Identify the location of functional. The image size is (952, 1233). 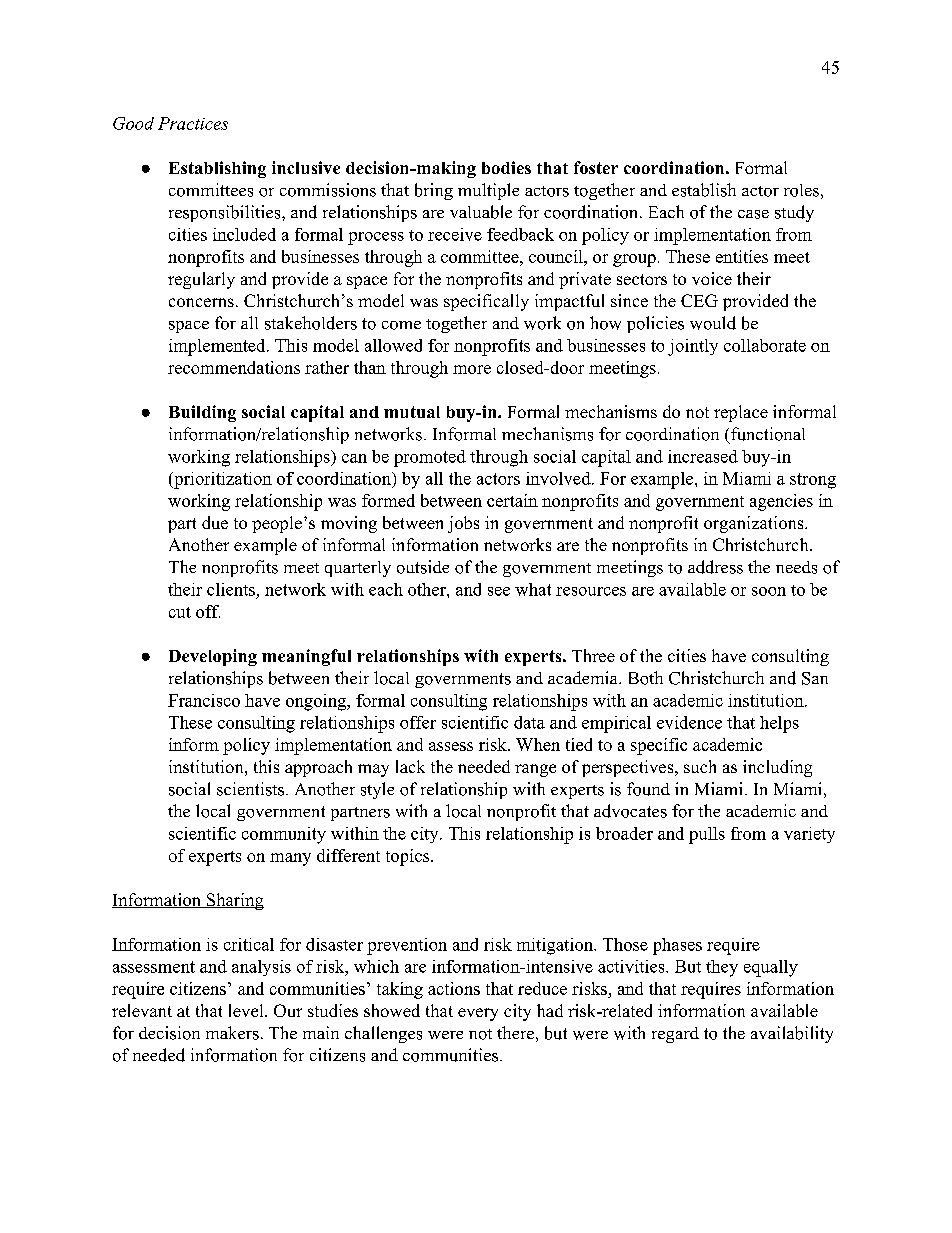
(766, 435).
